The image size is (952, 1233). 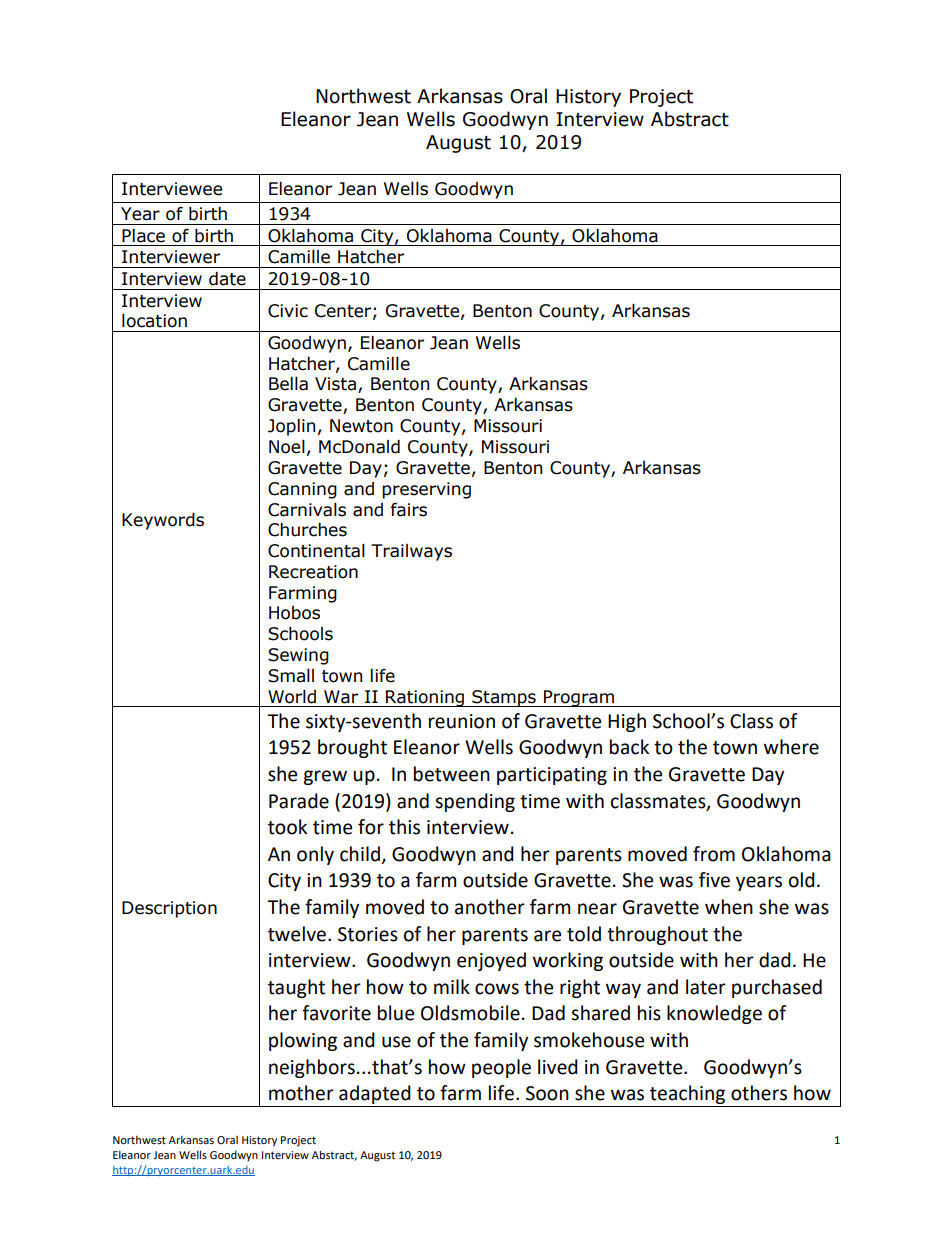 What do you see at coordinates (408, 510) in the screenshot?
I see `fairs` at bounding box center [408, 510].
